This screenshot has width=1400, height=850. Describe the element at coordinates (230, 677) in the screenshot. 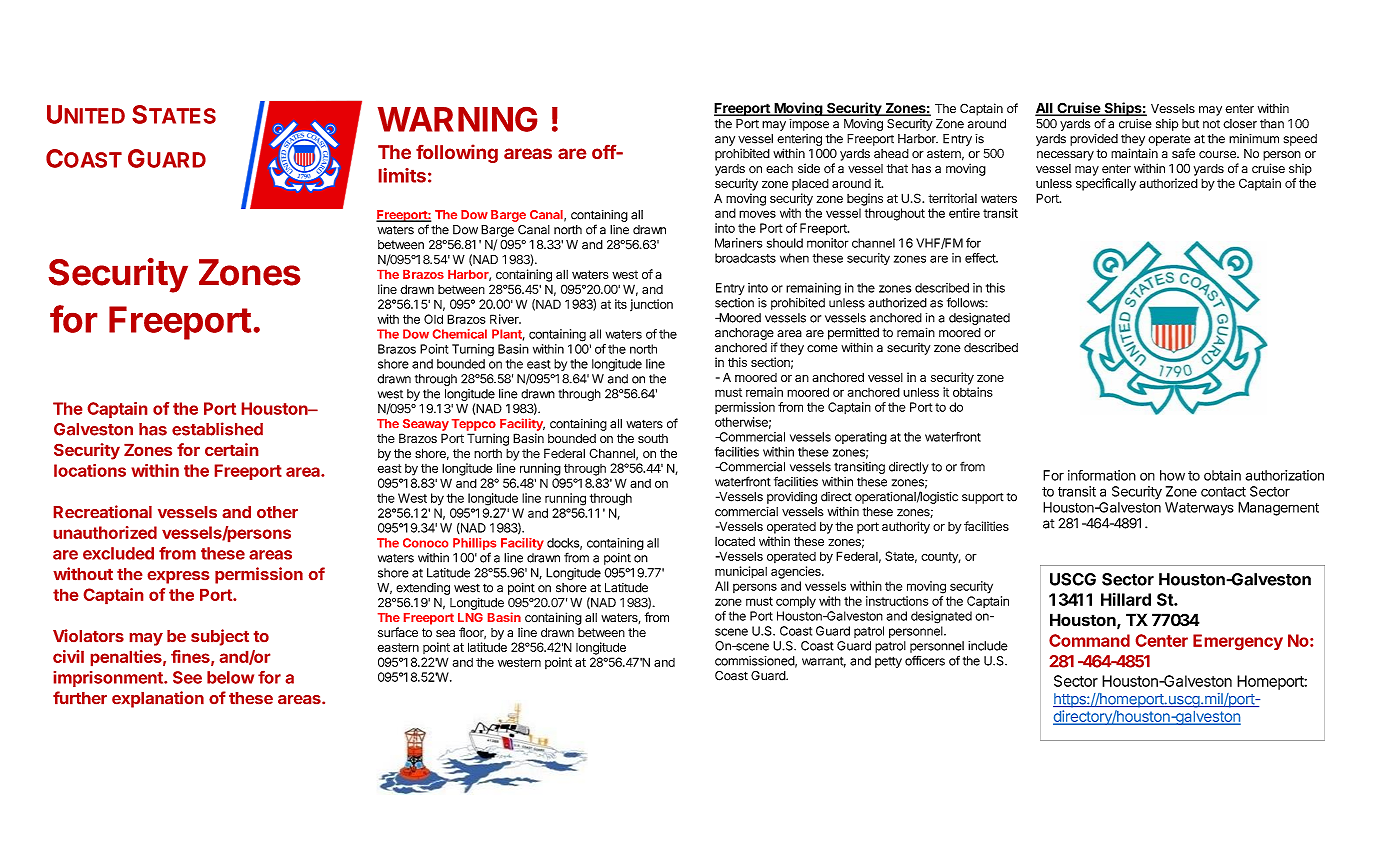

I see `below` at that location.
